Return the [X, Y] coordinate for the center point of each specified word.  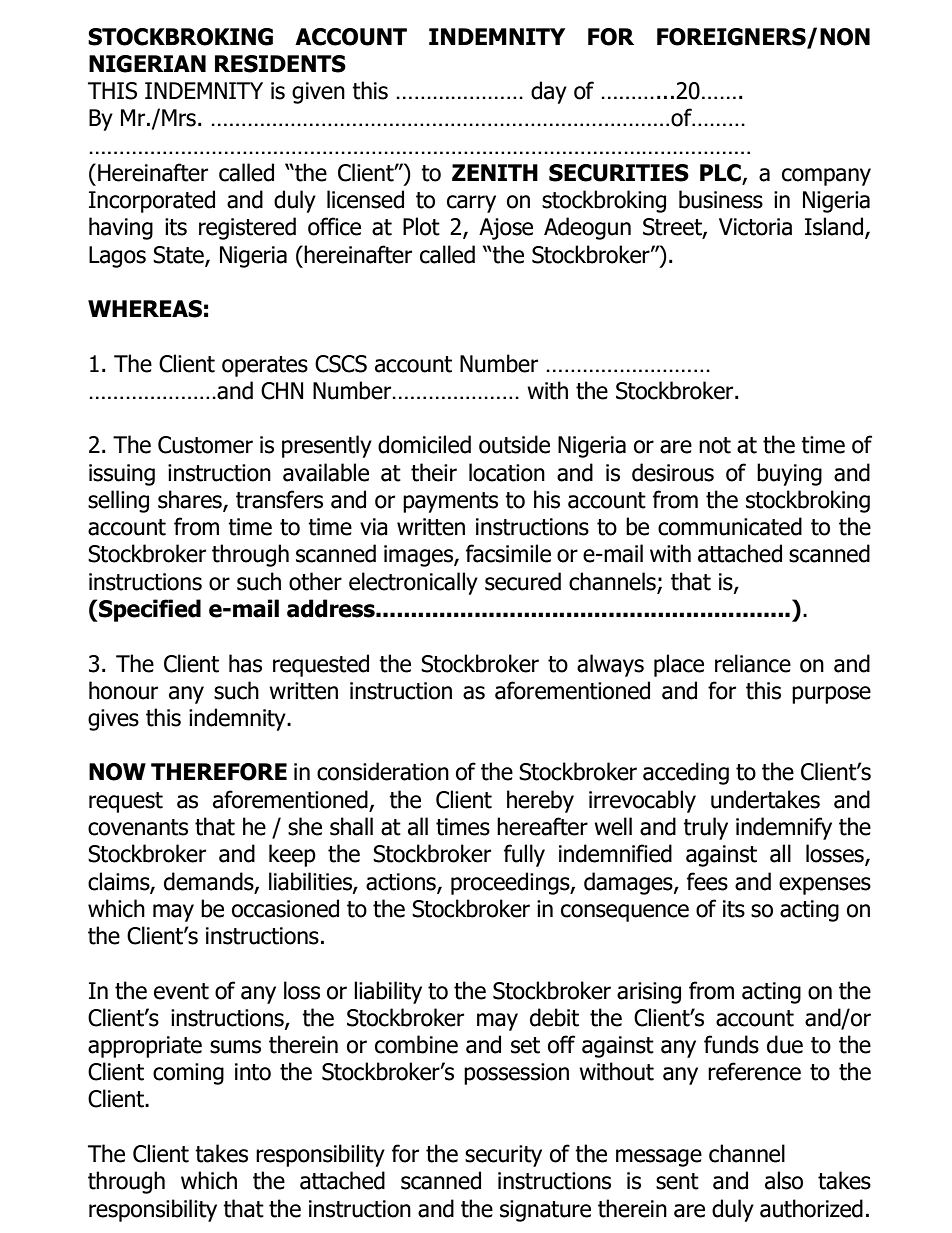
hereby [540, 801]
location [507, 472]
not [715, 445]
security [503, 1156]
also [784, 1180]
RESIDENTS [280, 64]
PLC [721, 174]
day [549, 92]
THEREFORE [219, 772]
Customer [205, 445]
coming [188, 1074]
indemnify [784, 828]
